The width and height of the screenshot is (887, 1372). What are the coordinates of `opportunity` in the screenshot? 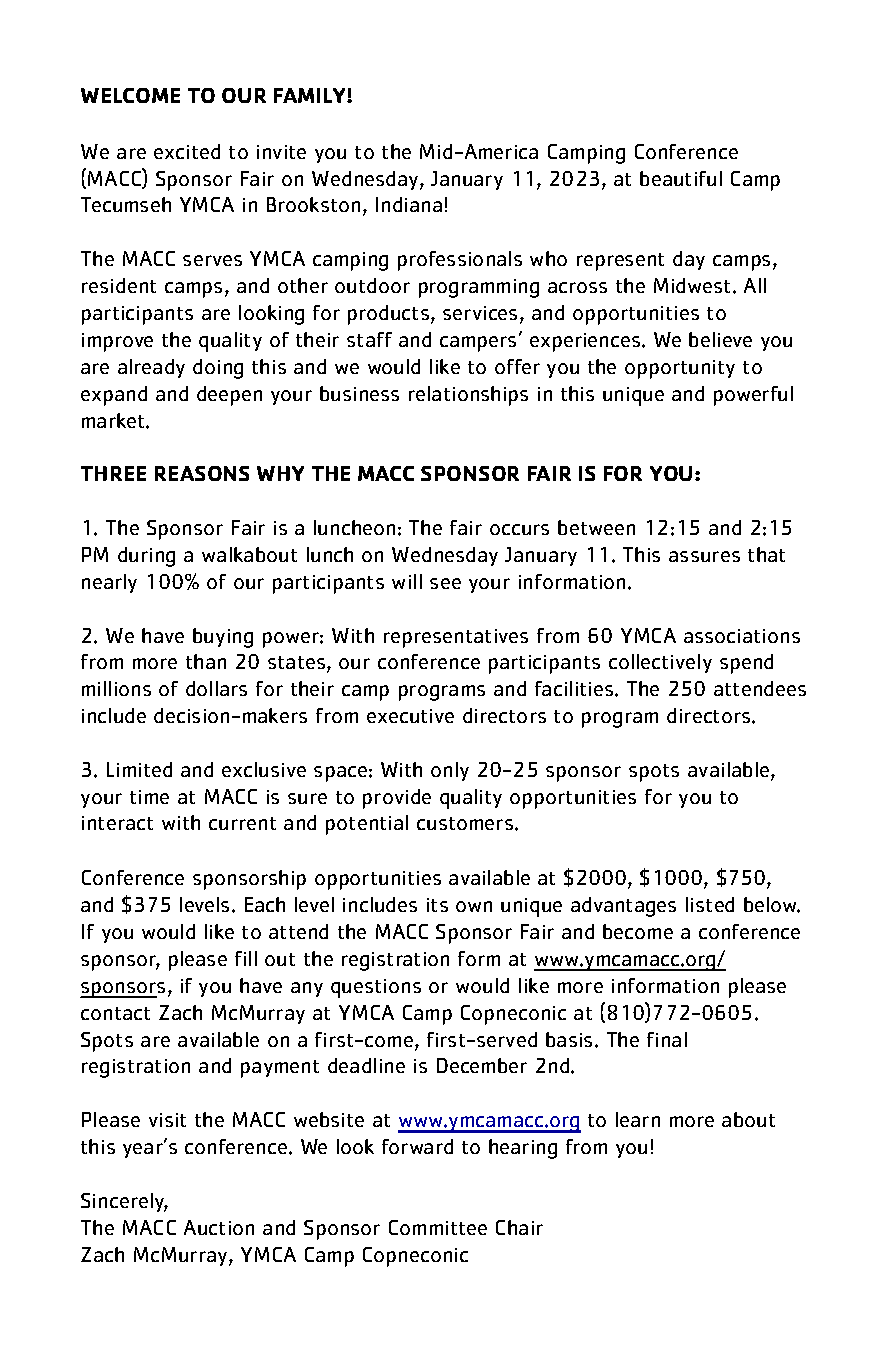 It's located at (680, 369).
